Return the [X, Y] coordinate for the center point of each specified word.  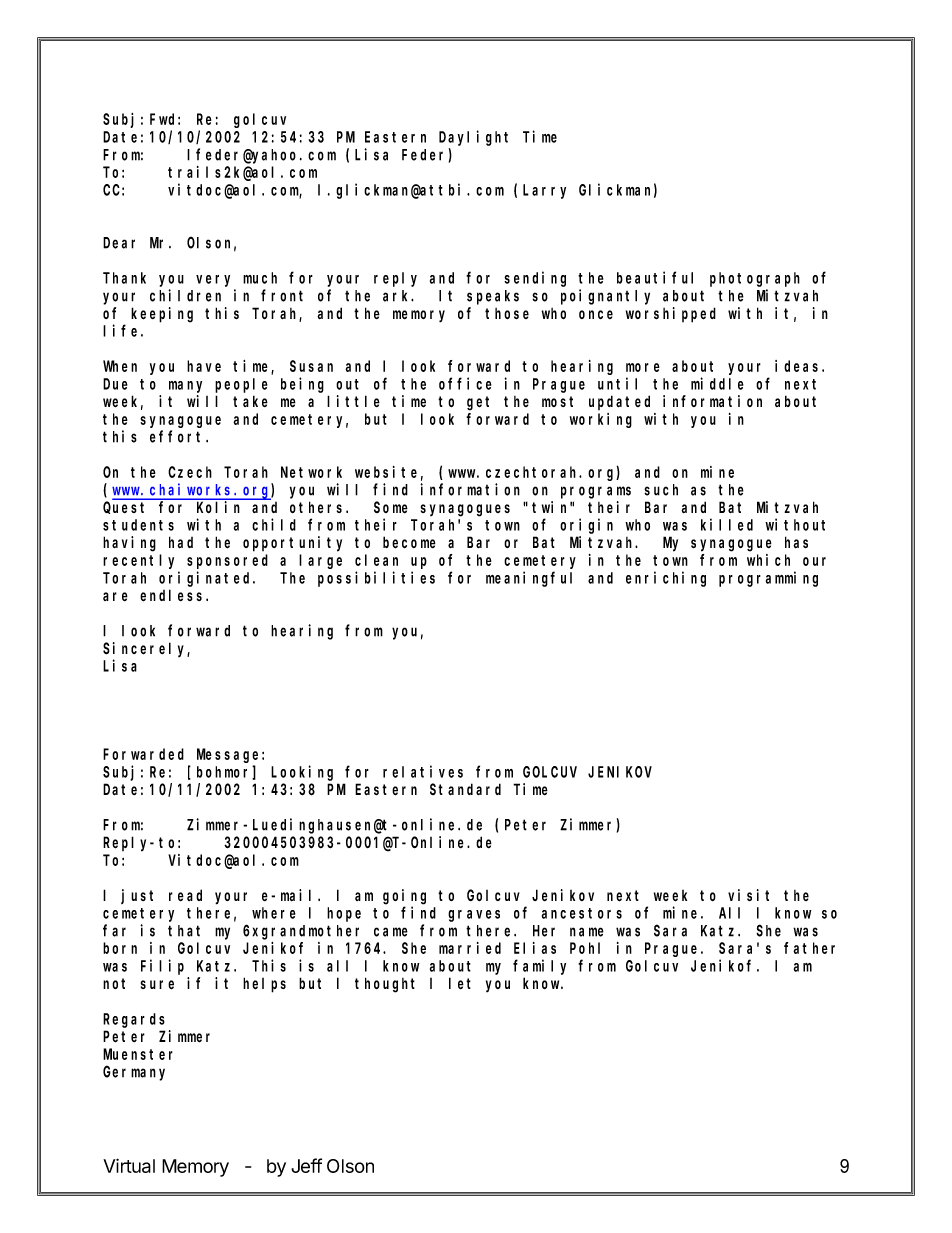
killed [727, 524]
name [587, 932]
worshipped [671, 315]
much [260, 278]
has [796, 542]
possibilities [376, 579]
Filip [162, 967]
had [181, 542]
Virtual [129, 1165]
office [465, 383]
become [409, 542]
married [470, 948]
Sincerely [146, 649]
